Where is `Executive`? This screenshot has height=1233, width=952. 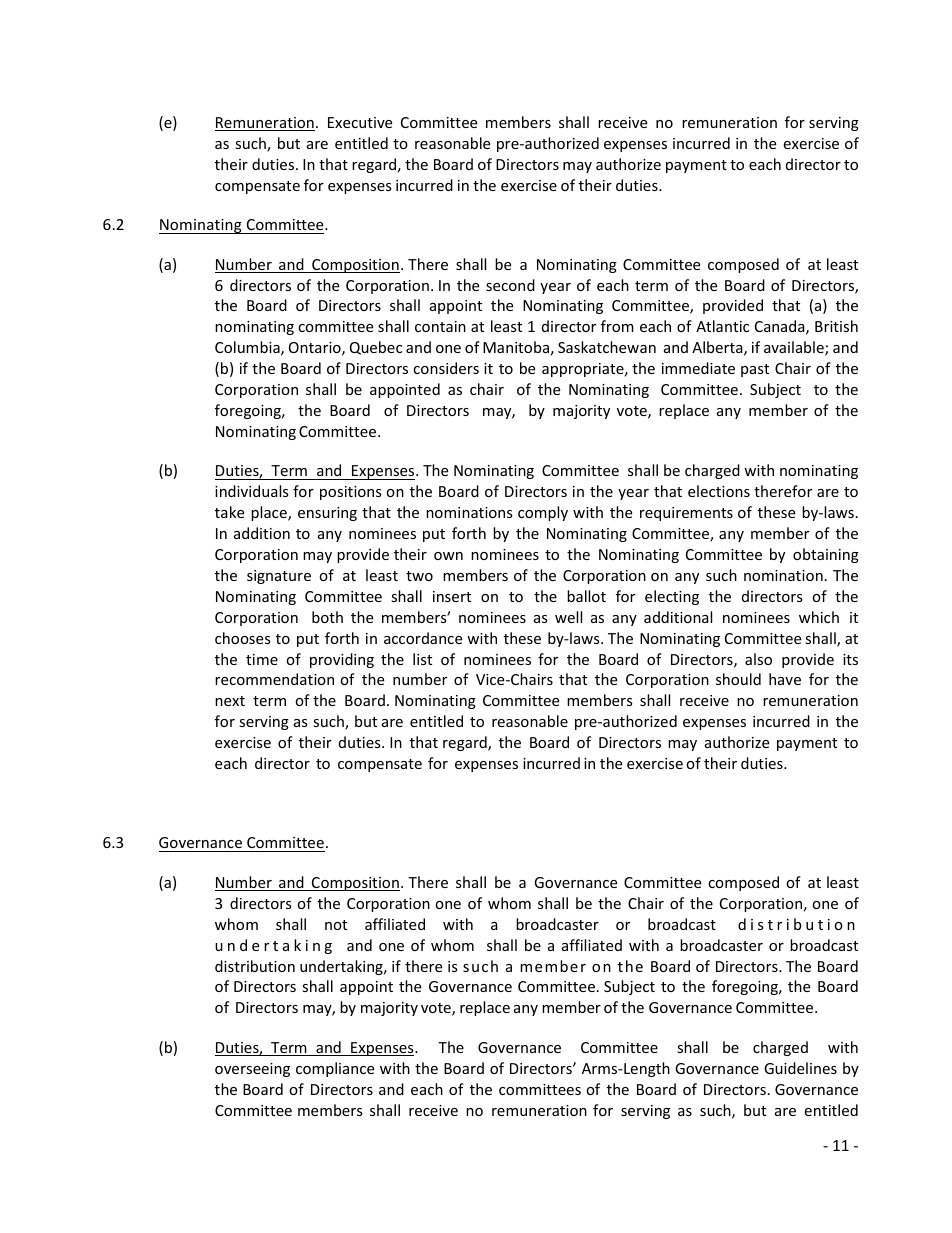 Executive is located at coordinates (360, 122).
